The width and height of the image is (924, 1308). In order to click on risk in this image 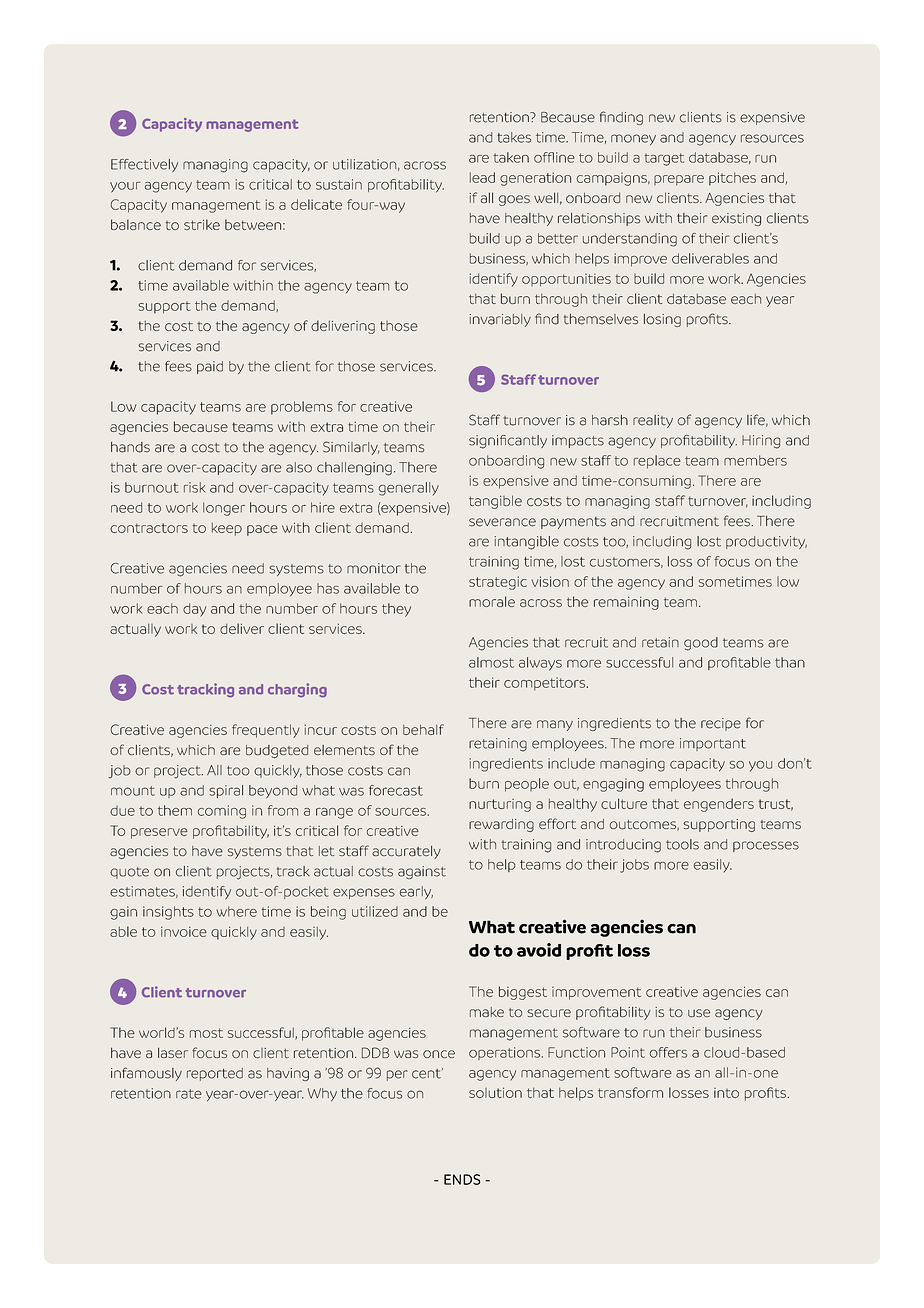, I will do `click(195, 487)`.
